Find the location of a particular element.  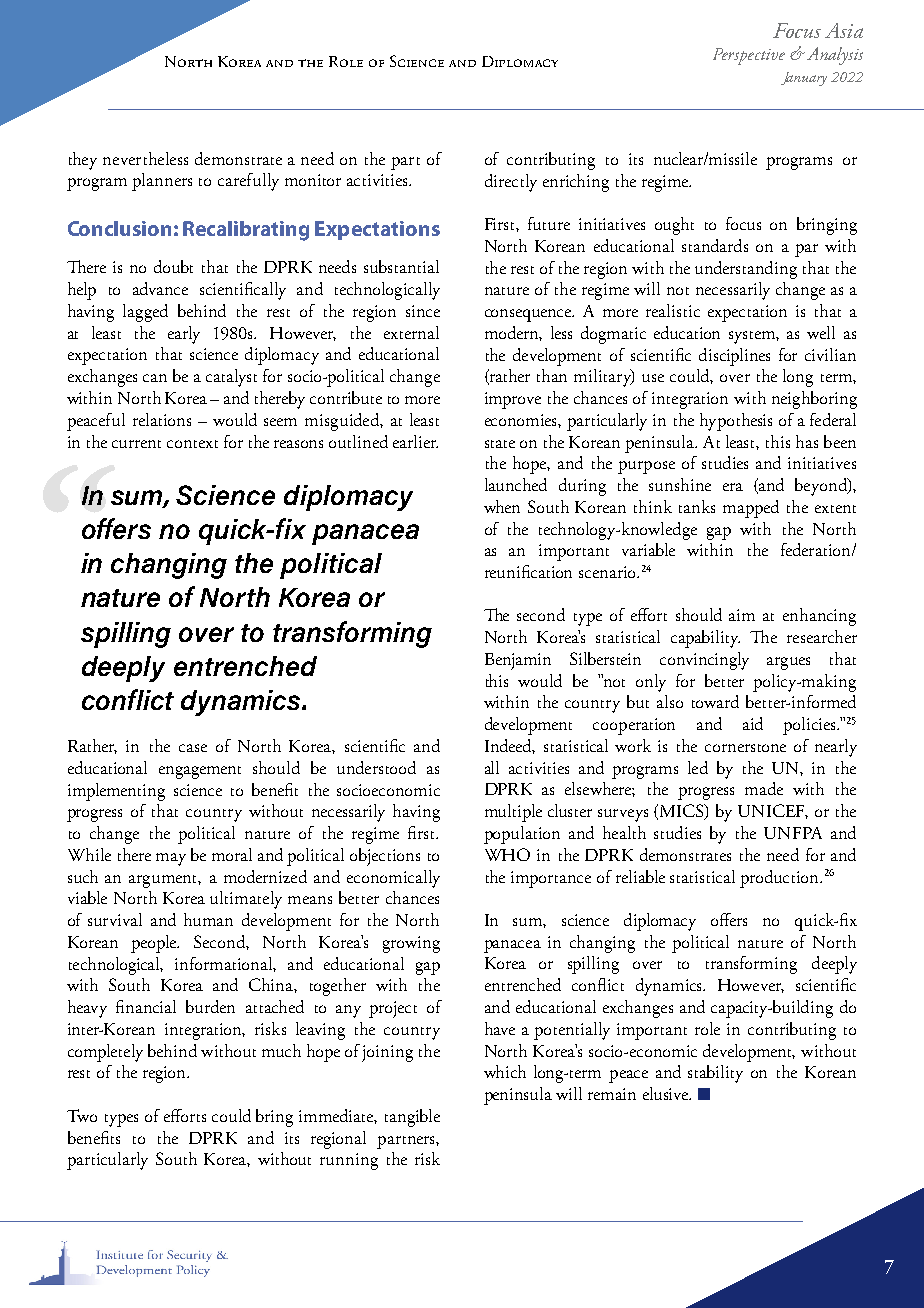

WHO is located at coordinates (507, 854).
